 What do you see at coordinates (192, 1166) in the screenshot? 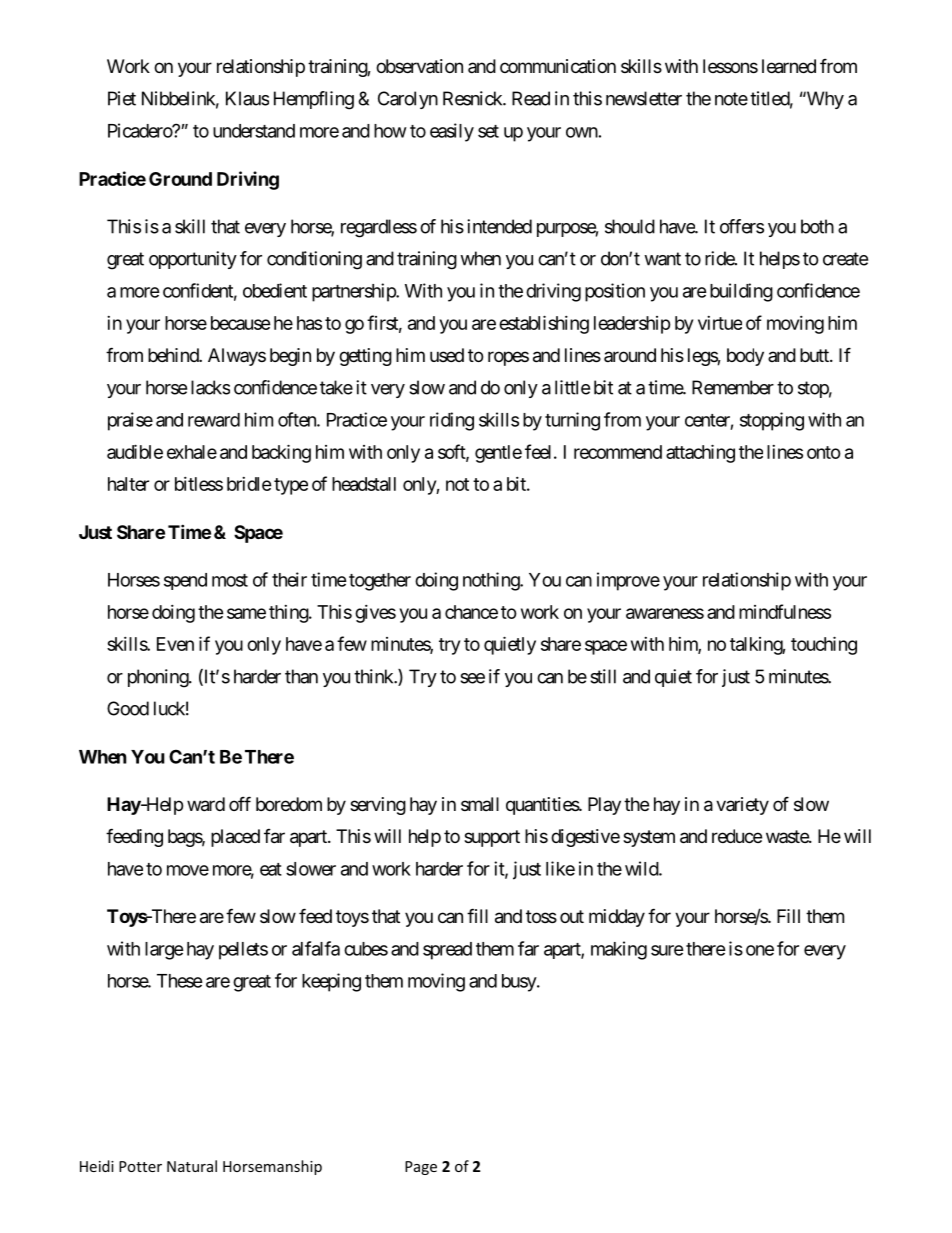
I see `Natural` at bounding box center [192, 1166].
